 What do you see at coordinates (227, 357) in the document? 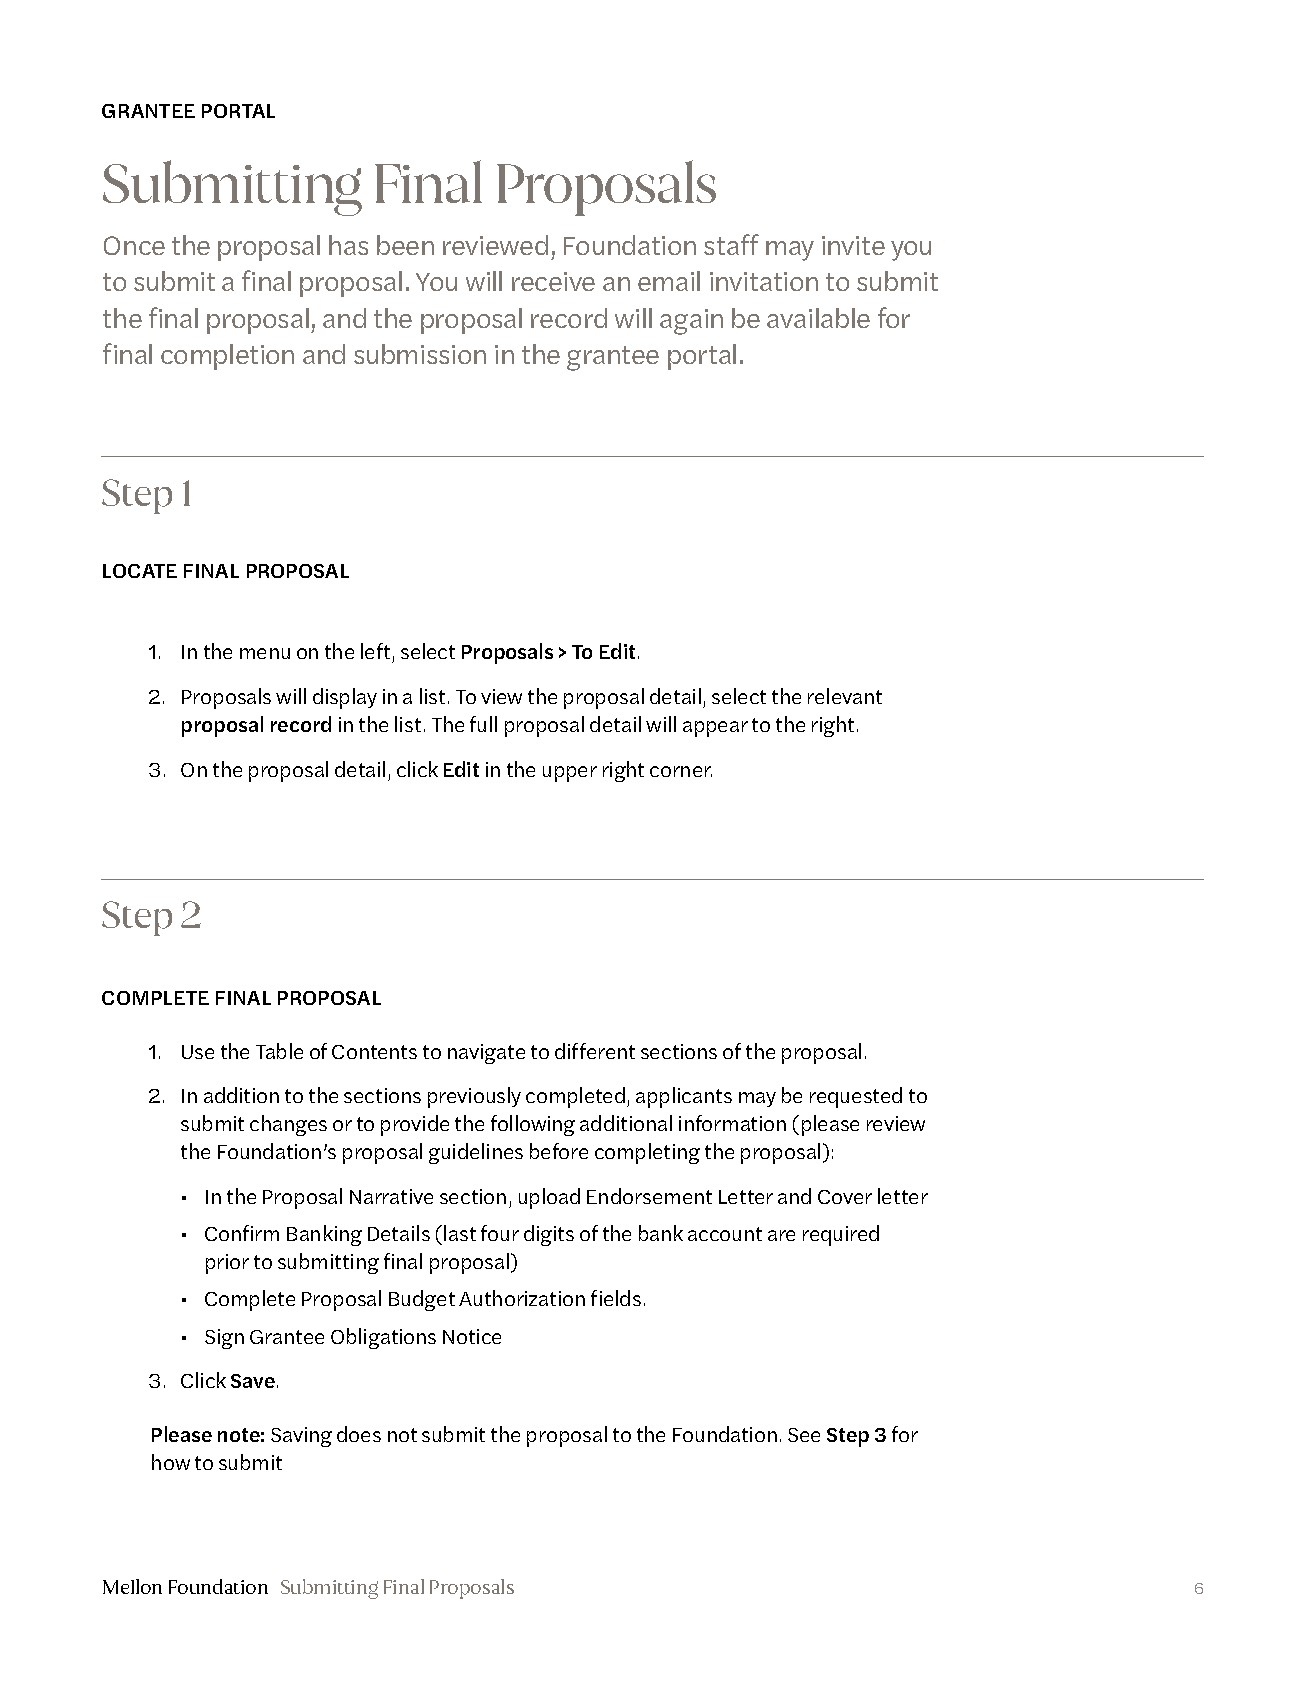
I see `completion` at bounding box center [227, 357].
